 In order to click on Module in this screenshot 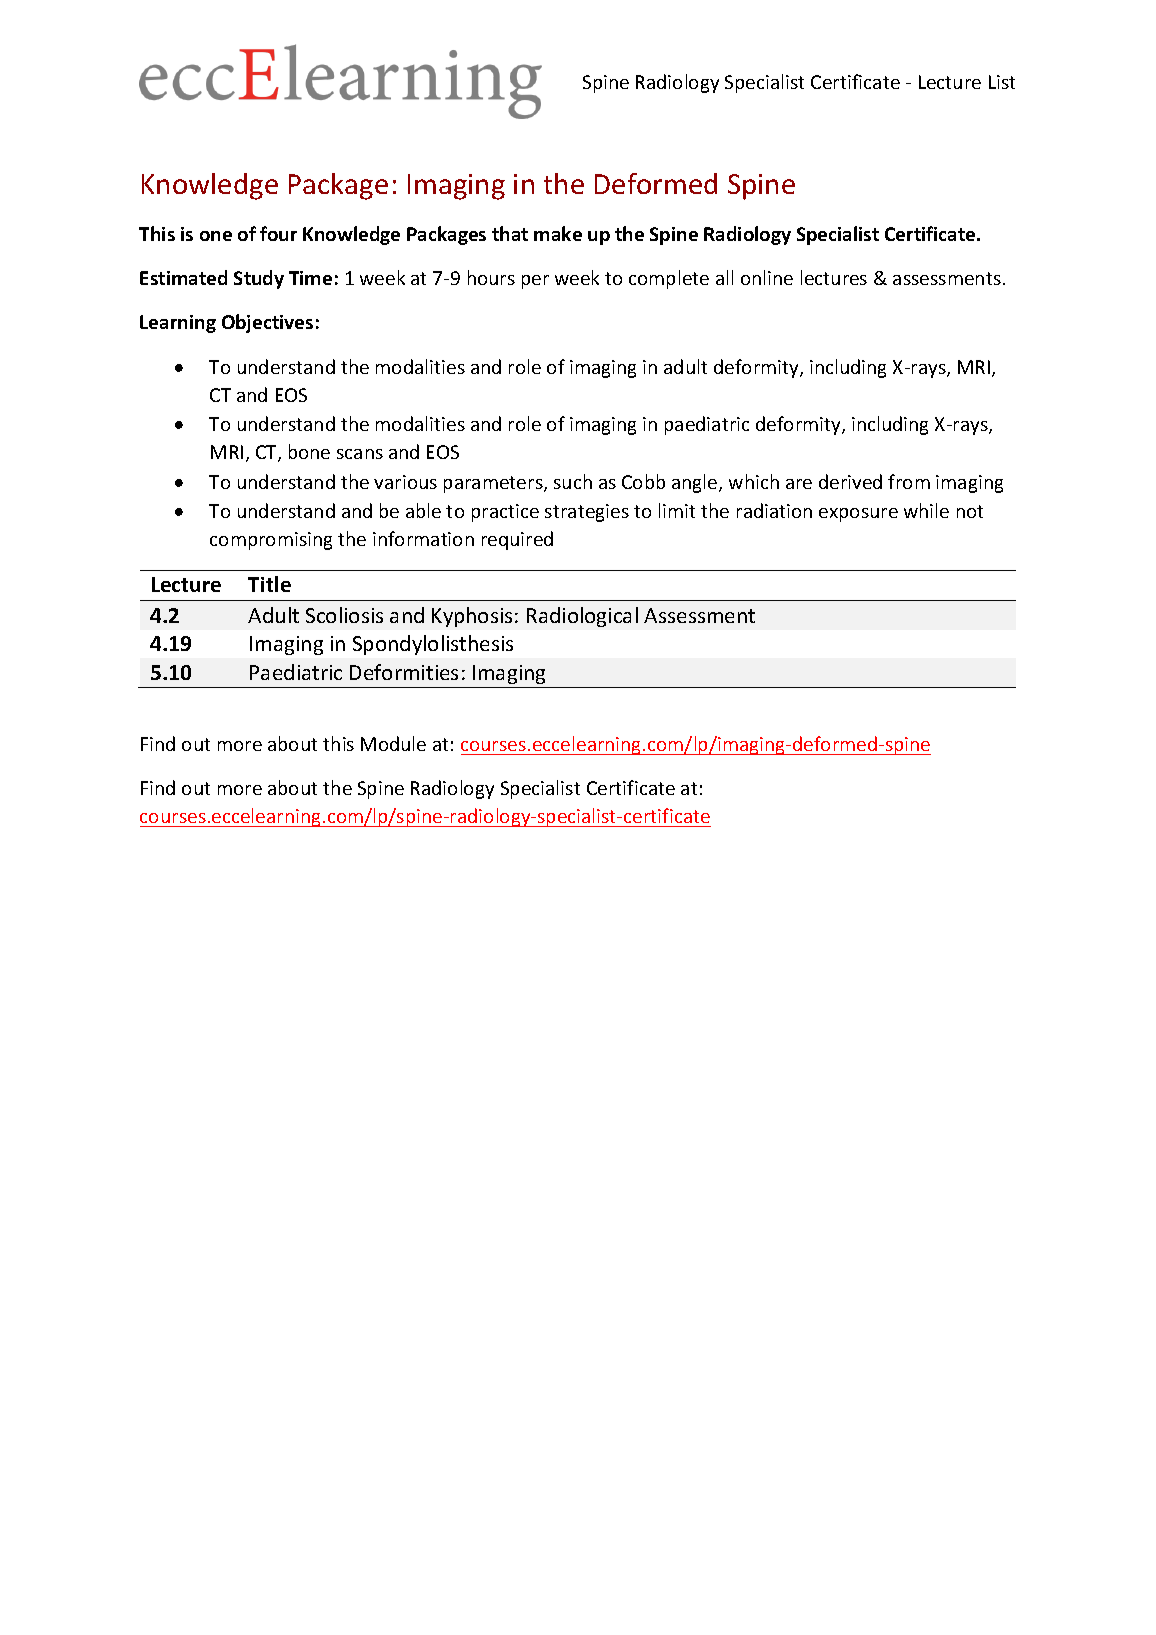, I will do `click(393, 743)`.
